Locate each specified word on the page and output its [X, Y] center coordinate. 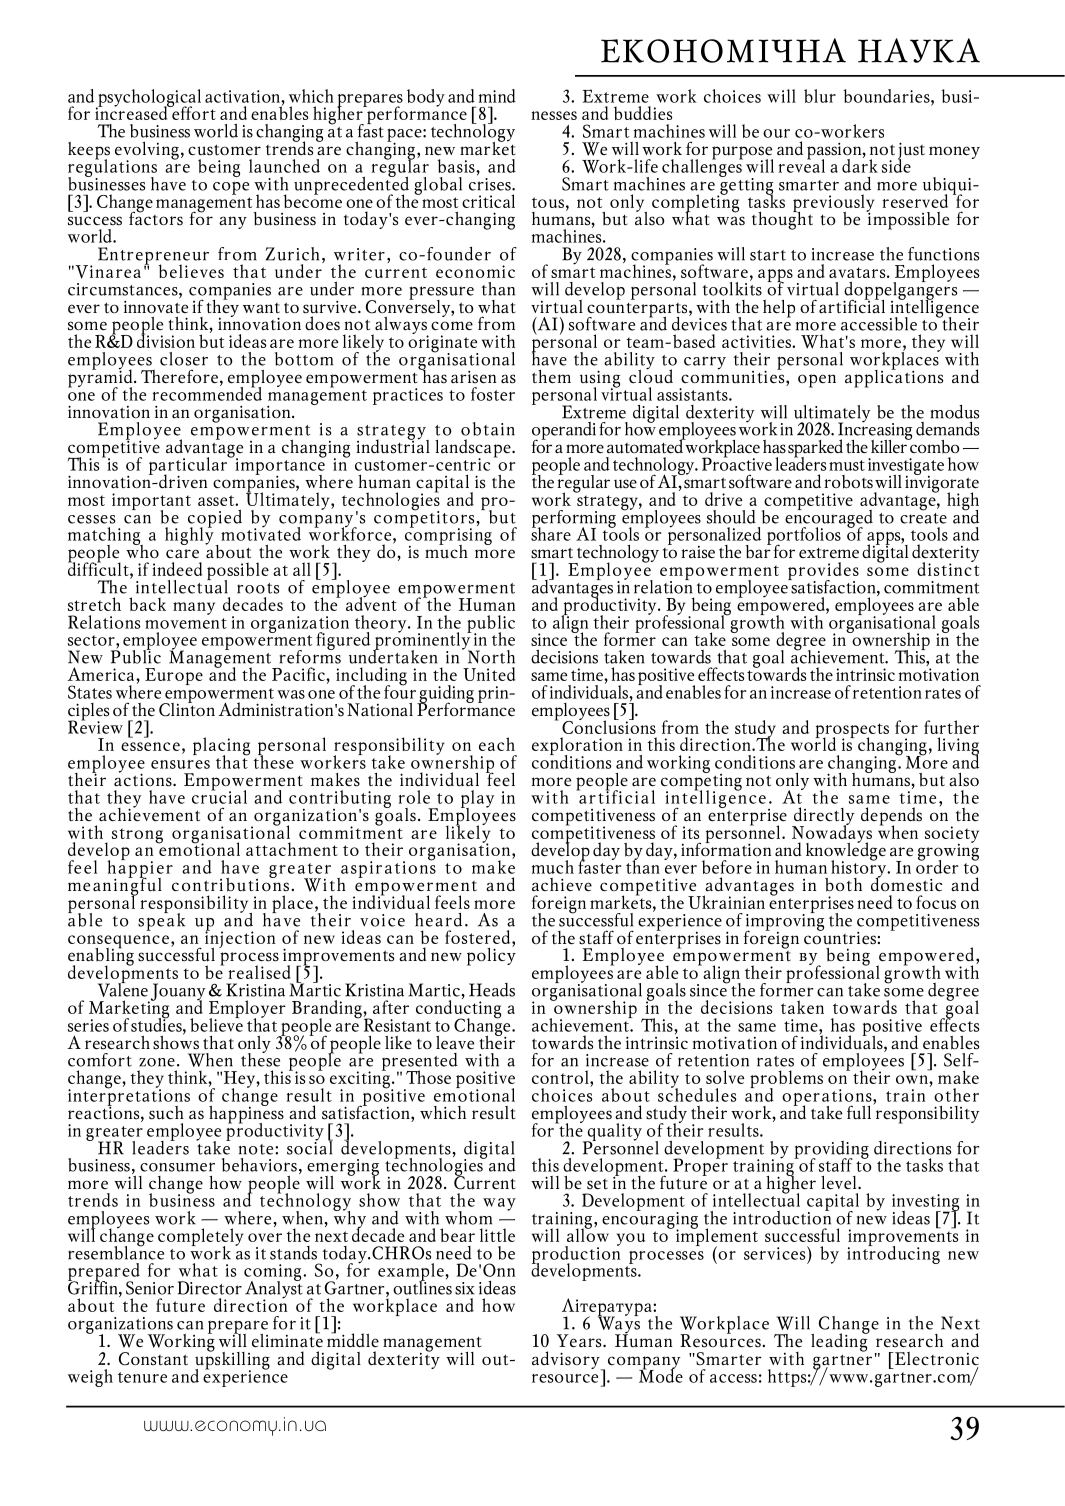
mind [497, 96]
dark [860, 164]
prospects [852, 731]
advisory [567, 1361]
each [497, 744]
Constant [153, 1359]
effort [193, 112]
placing [221, 747]
